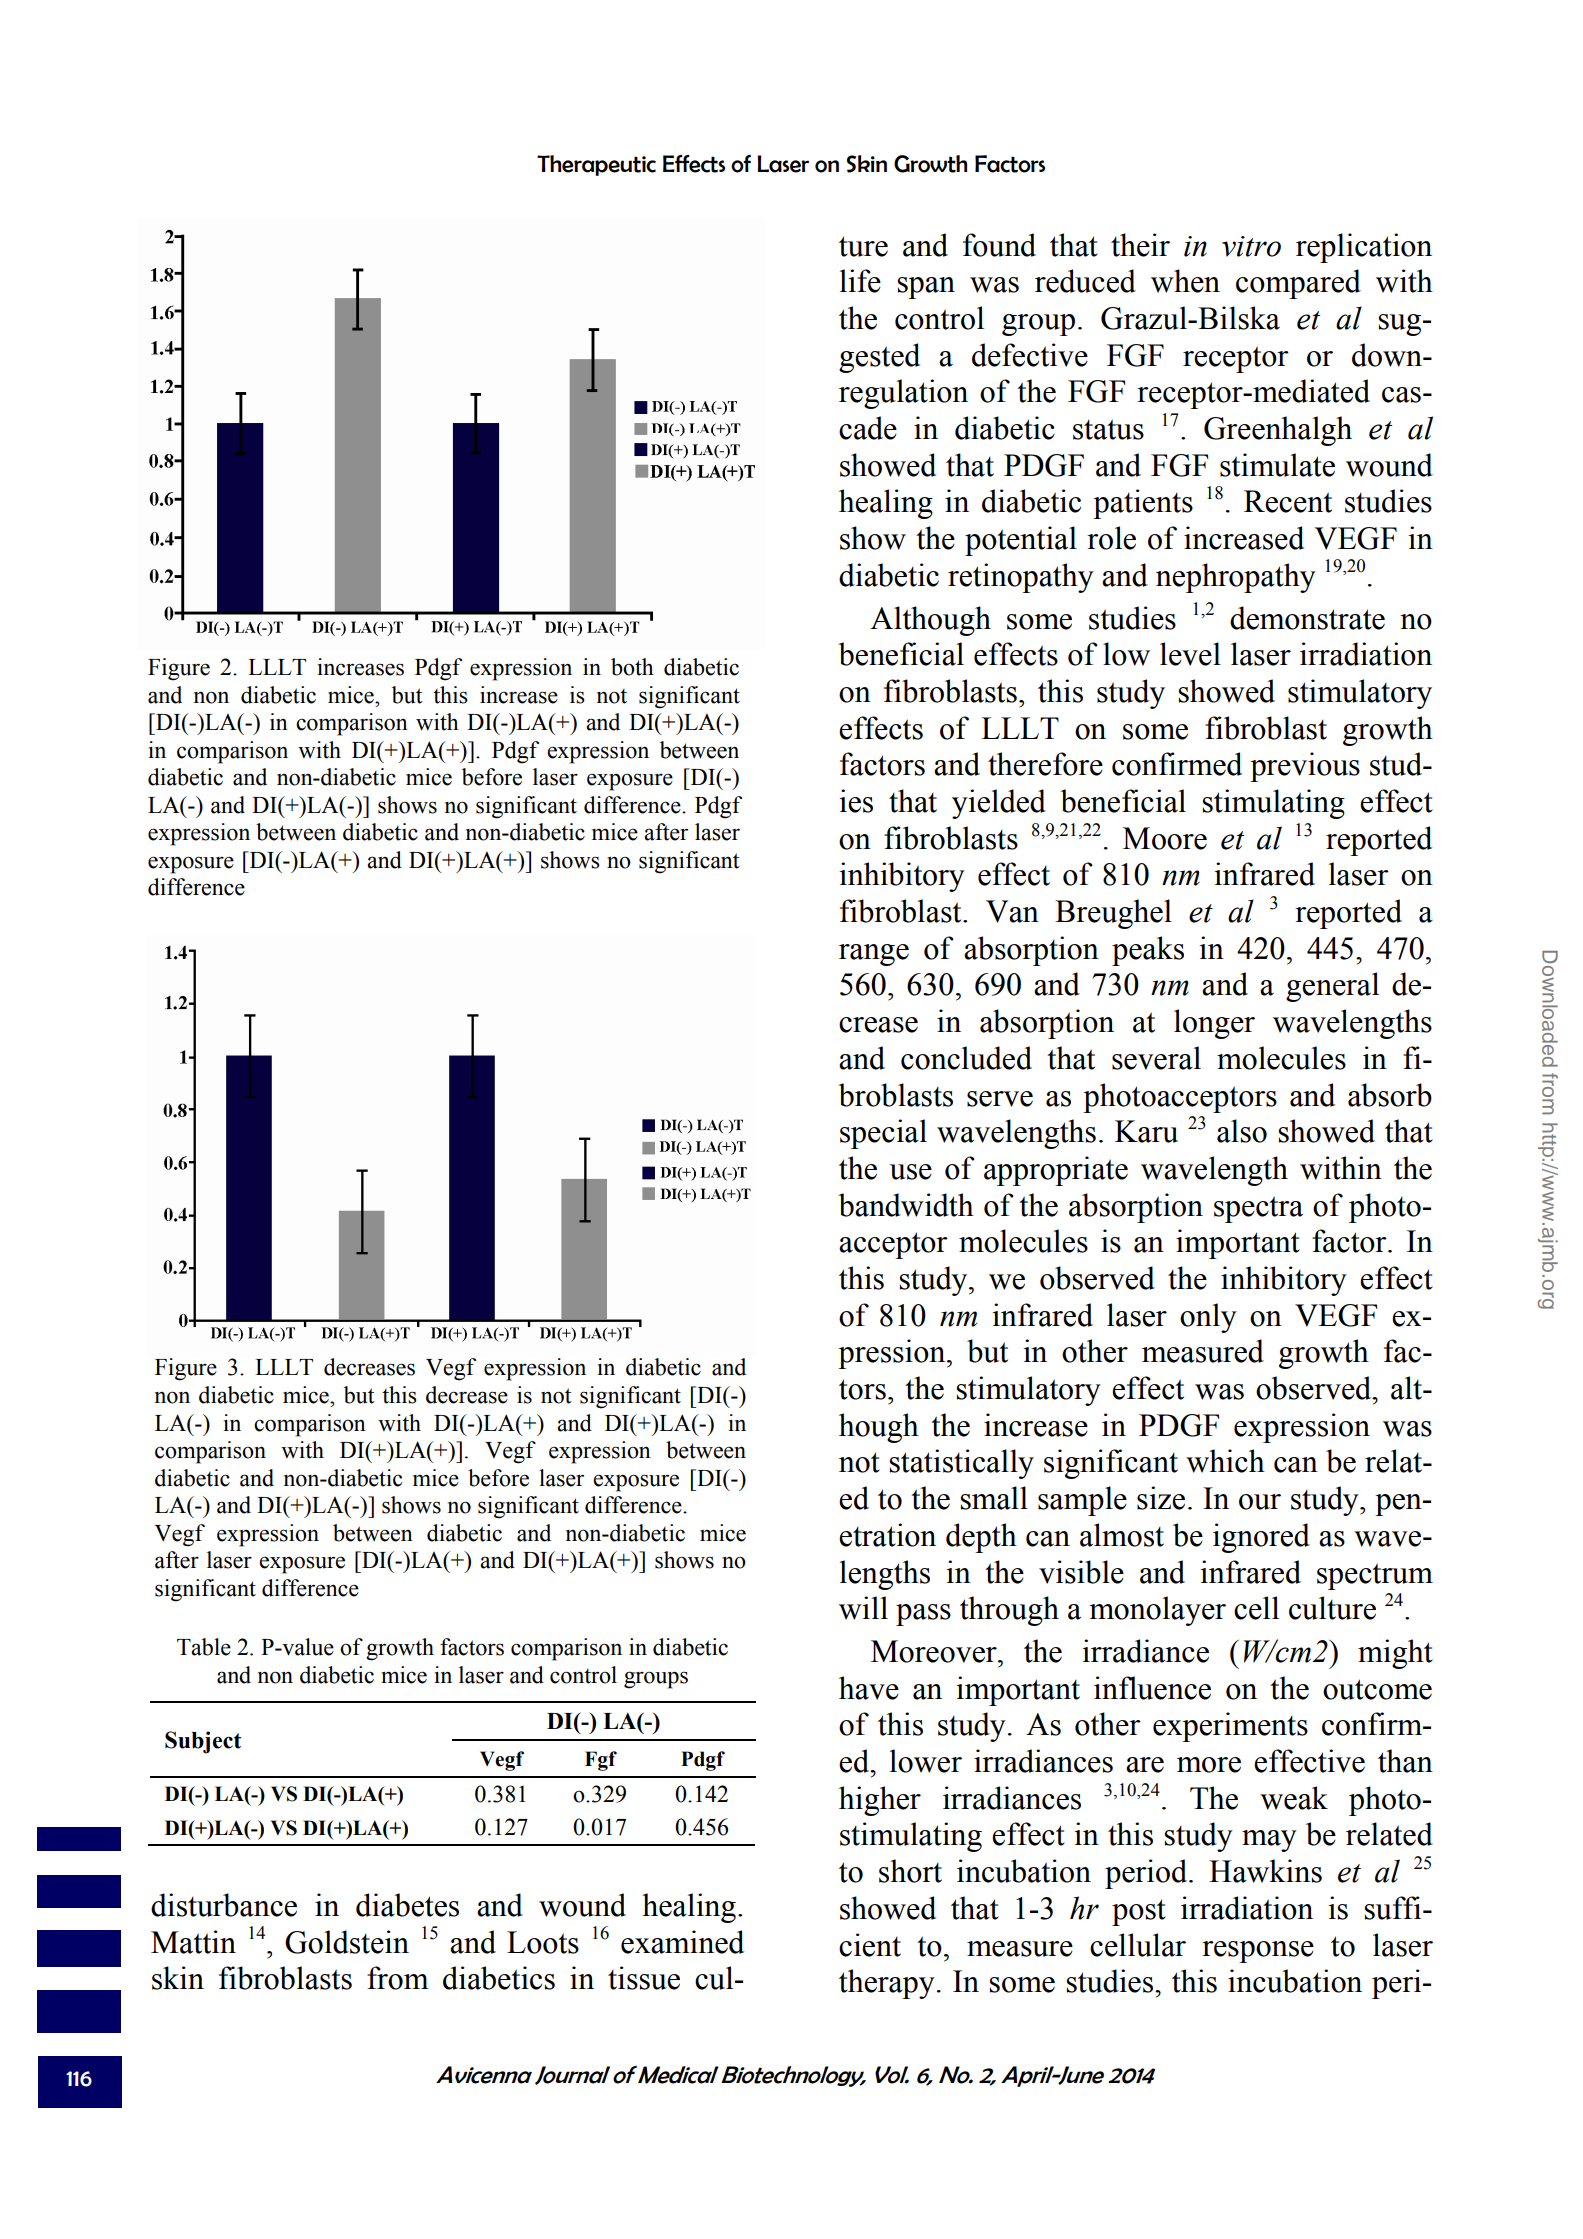 This document has height=2239, width=1583. I want to click on life, so click(860, 281).
